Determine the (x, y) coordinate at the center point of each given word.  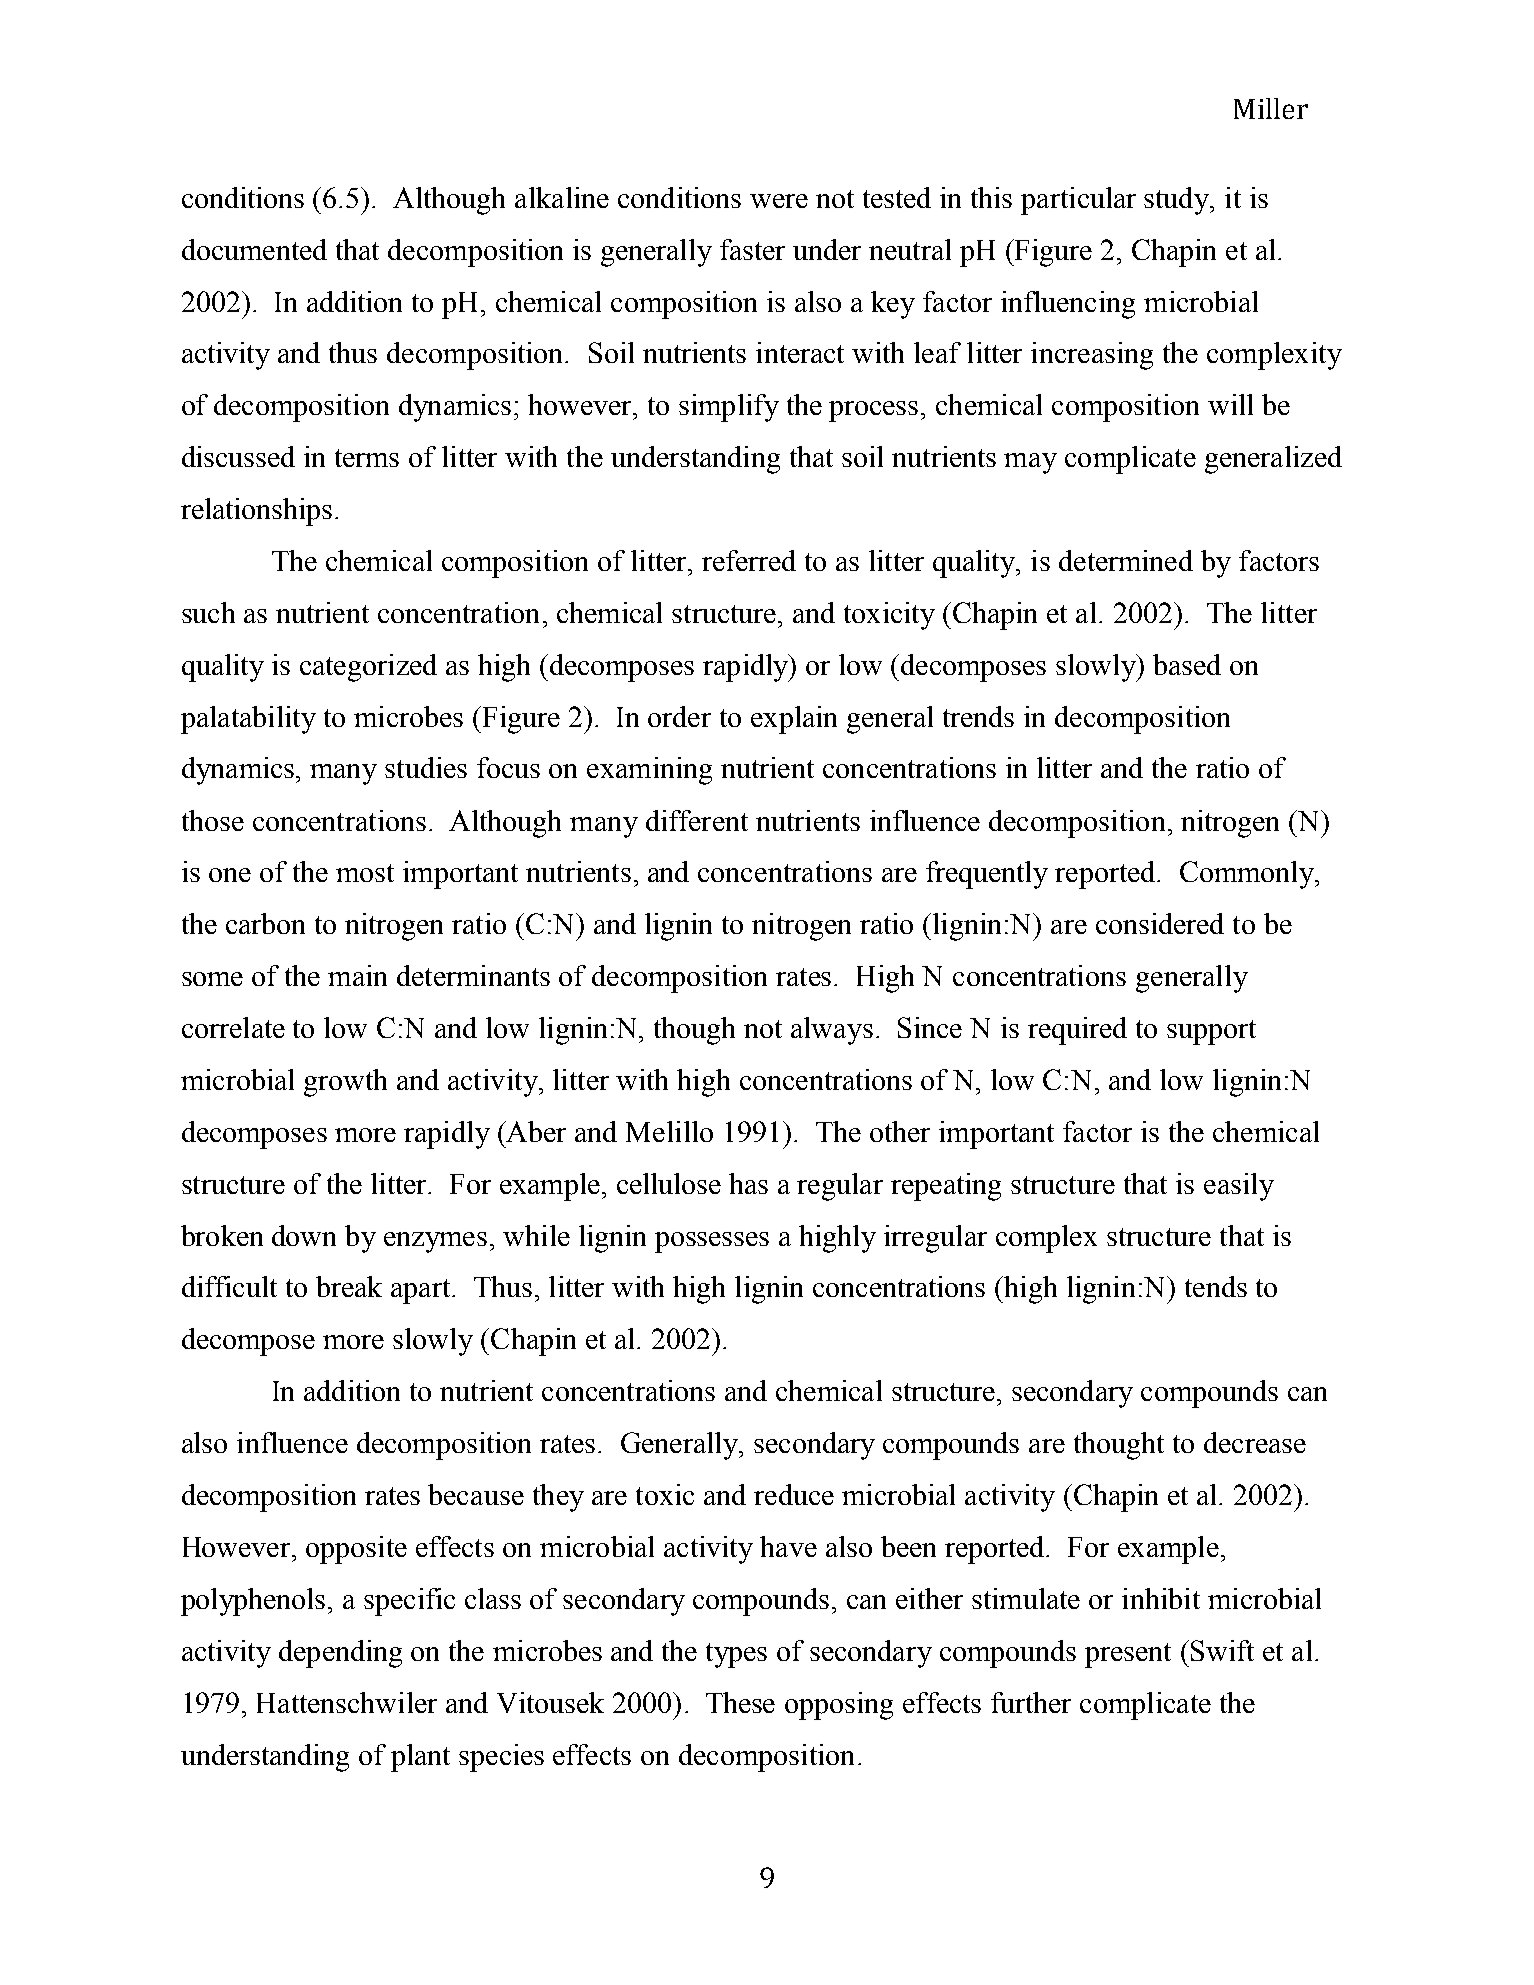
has (748, 1183)
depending (340, 1654)
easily (1239, 1187)
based (1187, 664)
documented (254, 249)
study (1178, 201)
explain (794, 720)
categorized (368, 668)
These (740, 1702)
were (779, 201)
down (304, 1235)
